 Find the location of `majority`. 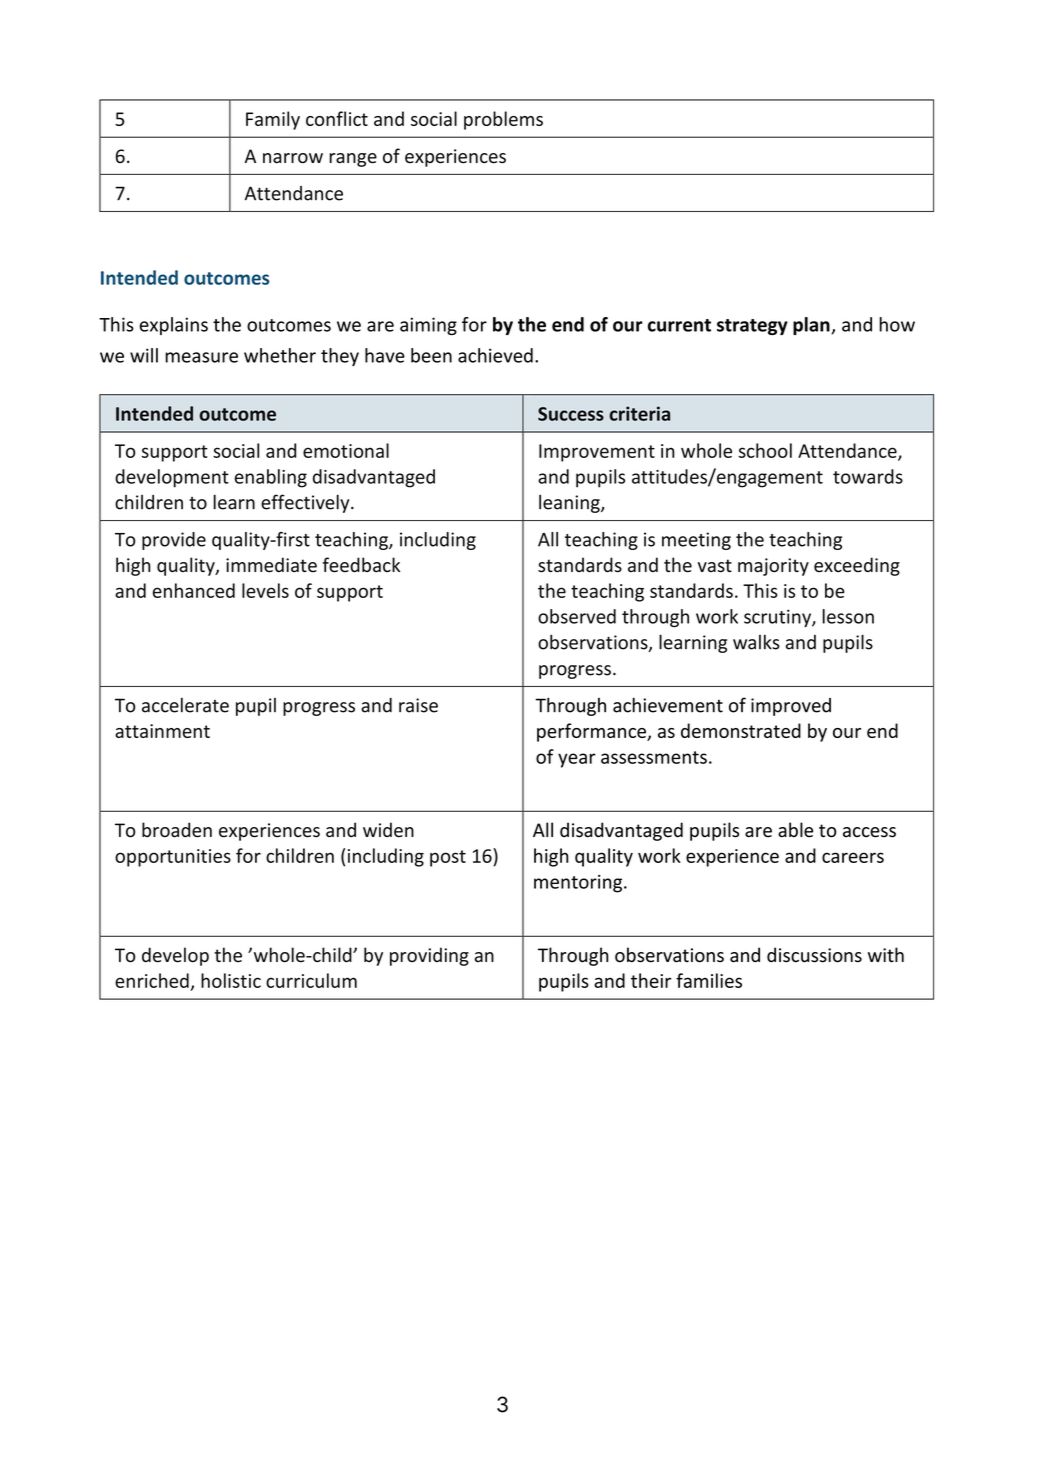

majority is located at coordinates (773, 567).
